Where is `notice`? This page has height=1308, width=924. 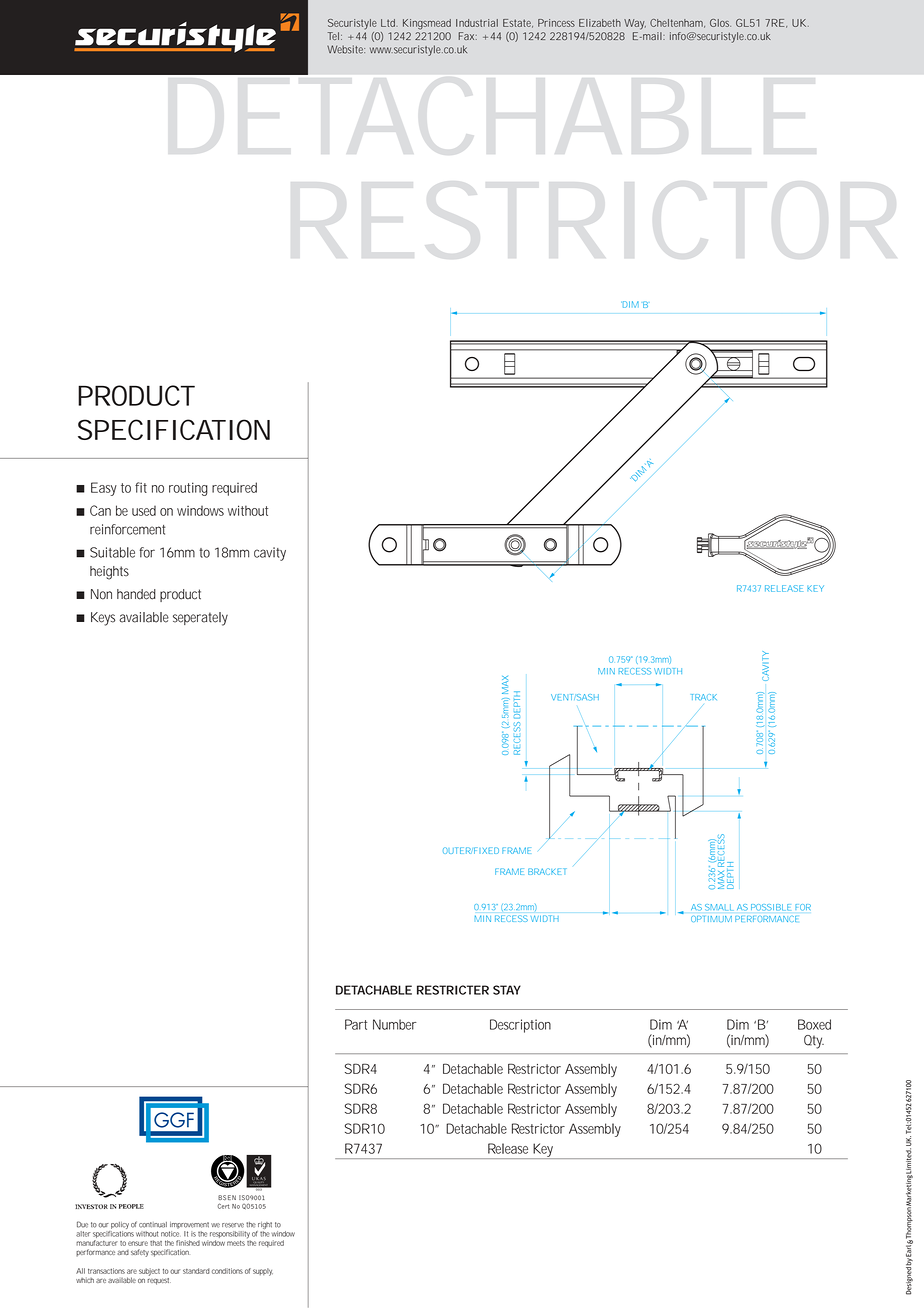
notice is located at coordinates (170, 1232).
